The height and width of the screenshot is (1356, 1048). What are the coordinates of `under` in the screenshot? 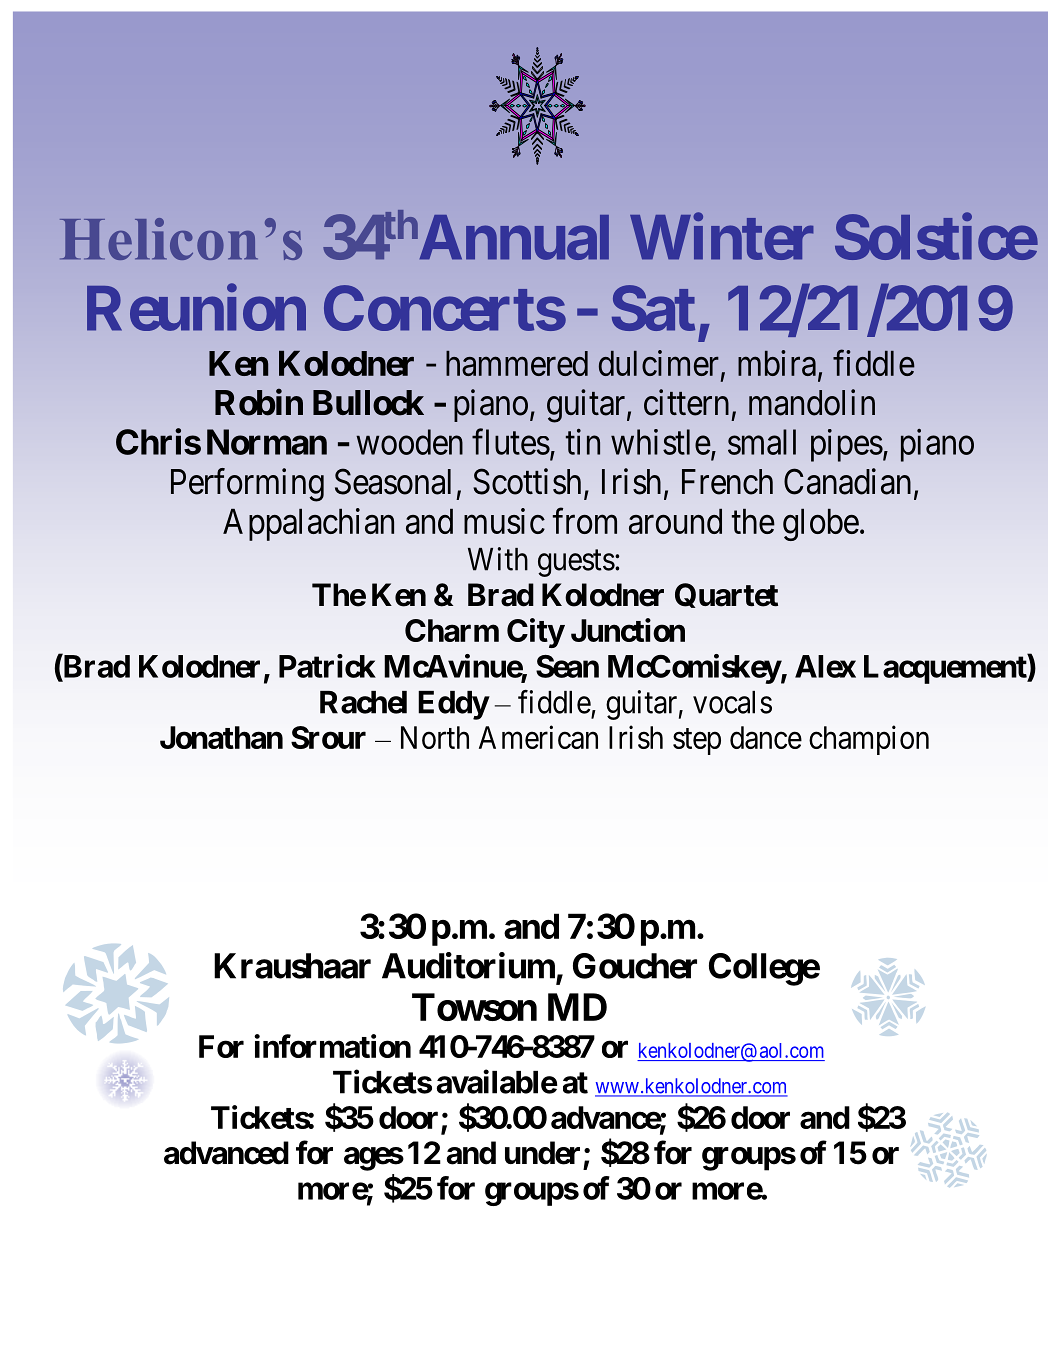 It's located at (542, 1153).
